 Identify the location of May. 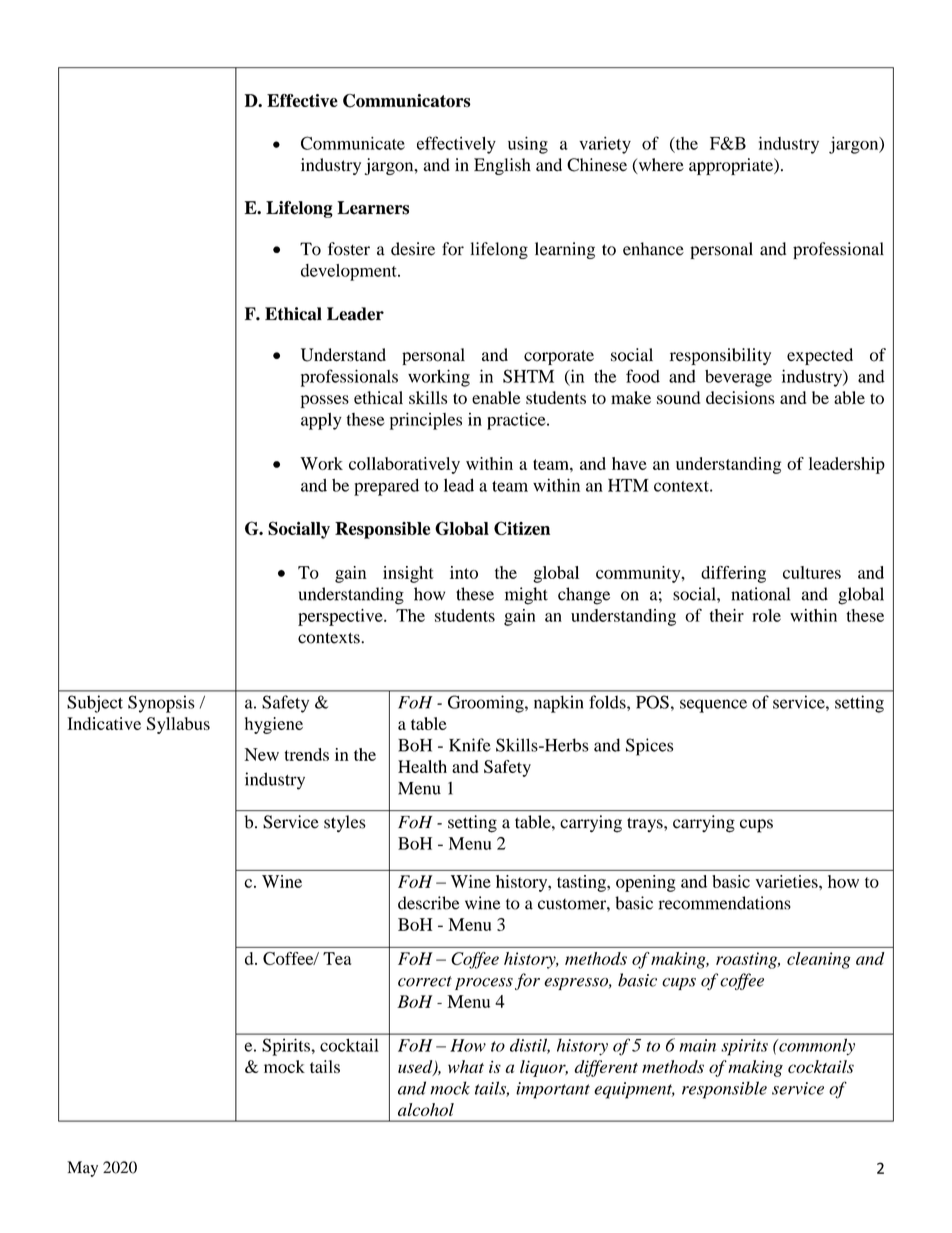
(82, 1169).
